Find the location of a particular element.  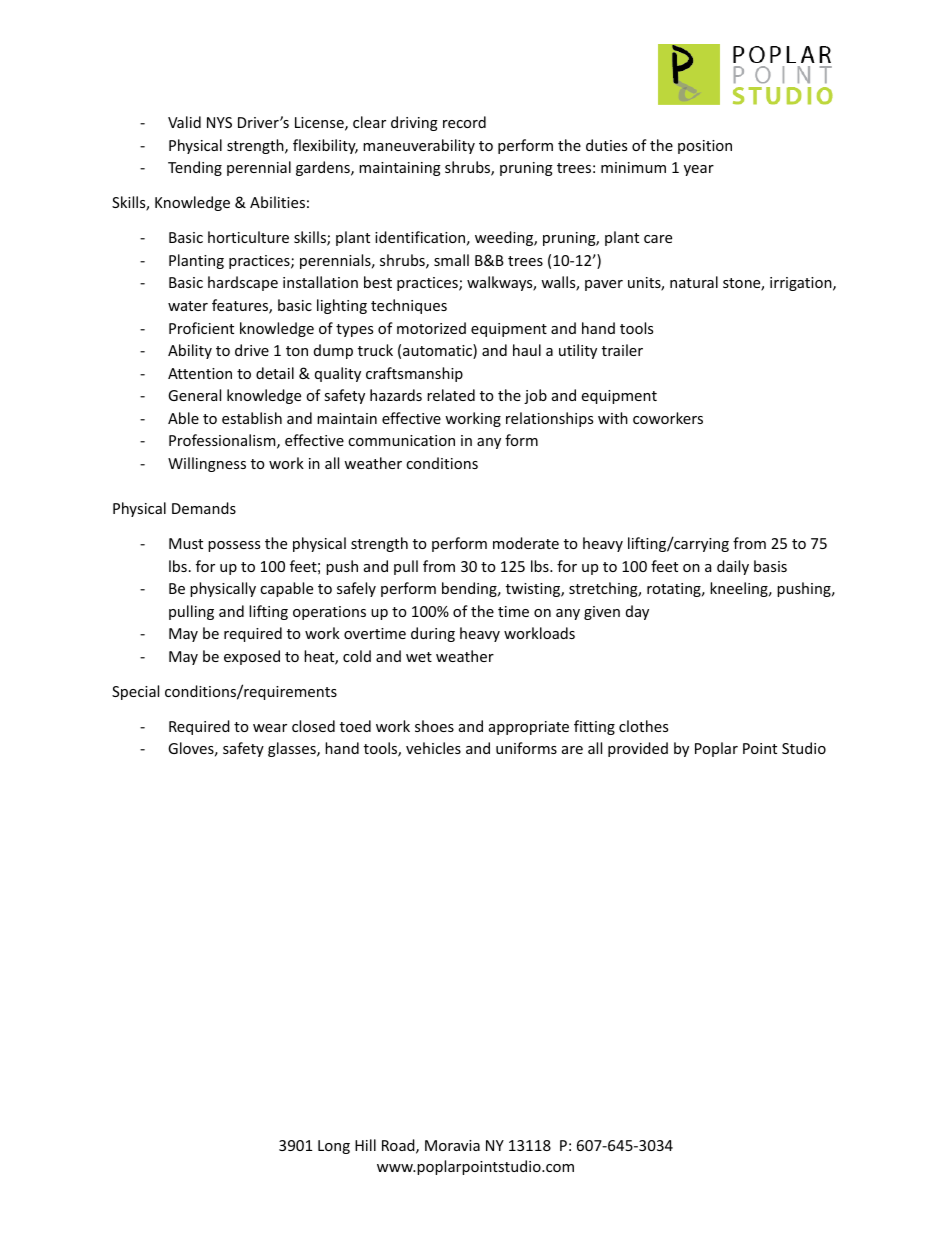

day is located at coordinates (637, 612).
